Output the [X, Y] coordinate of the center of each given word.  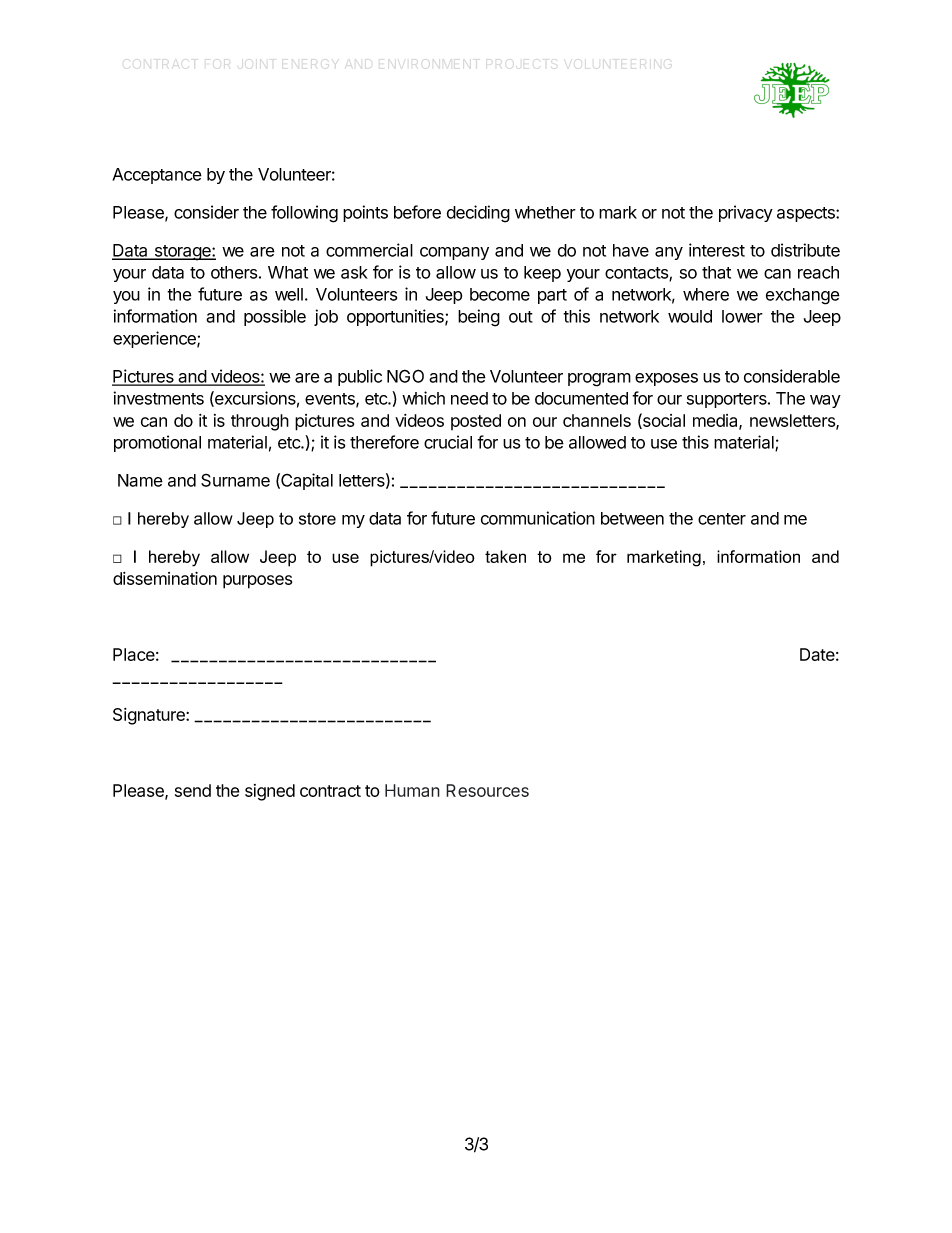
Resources [487, 790]
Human [412, 790]
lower [742, 316]
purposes [257, 582]
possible [275, 317]
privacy [746, 213]
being [479, 318]
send [193, 790]
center [722, 519]
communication [538, 518]
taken [505, 556]
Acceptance [157, 176]
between [632, 518]
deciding [478, 214]
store [317, 518]
